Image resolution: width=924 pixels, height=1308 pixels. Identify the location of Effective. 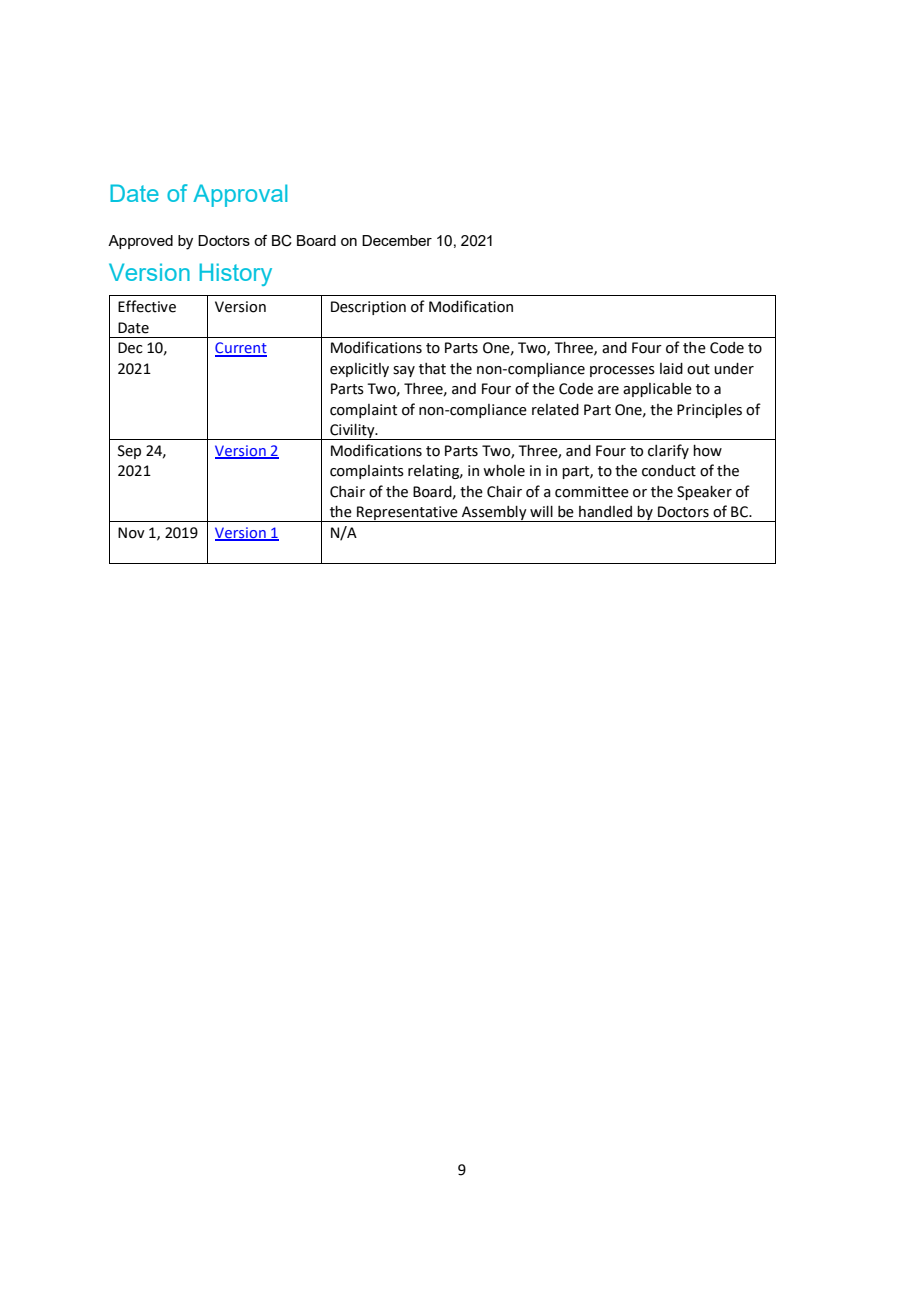
(147, 306).
